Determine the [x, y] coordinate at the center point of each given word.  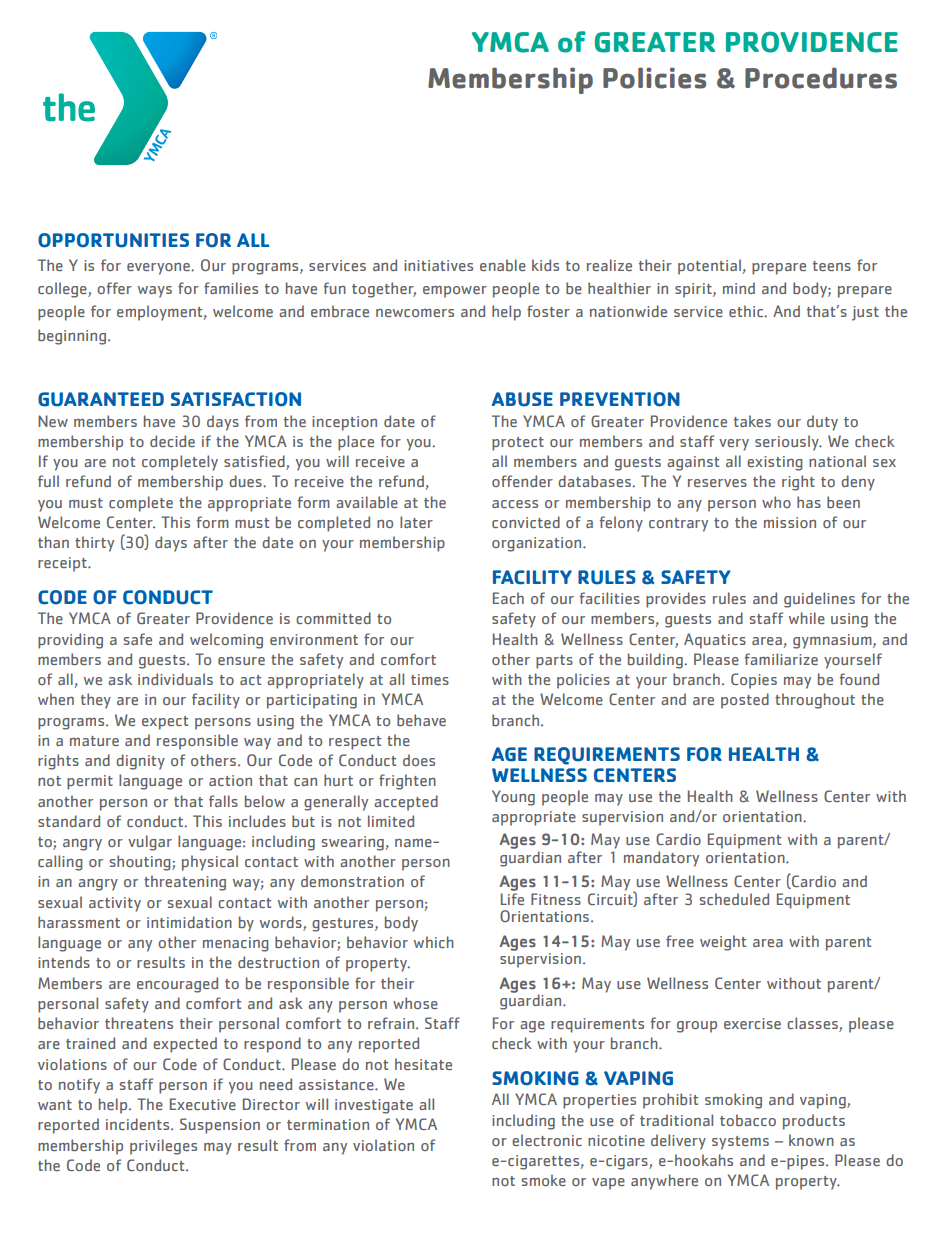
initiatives [438, 265]
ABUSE [522, 399]
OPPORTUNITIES [113, 240]
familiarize [781, 659]
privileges [163, 1147]
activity [115, 904]
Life [512, 897]
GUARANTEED [101, 399]
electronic [547, 1140]
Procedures [821, 78]
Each [508, 598]
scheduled [734, 899]
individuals [175, 679]
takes [752, 421]
